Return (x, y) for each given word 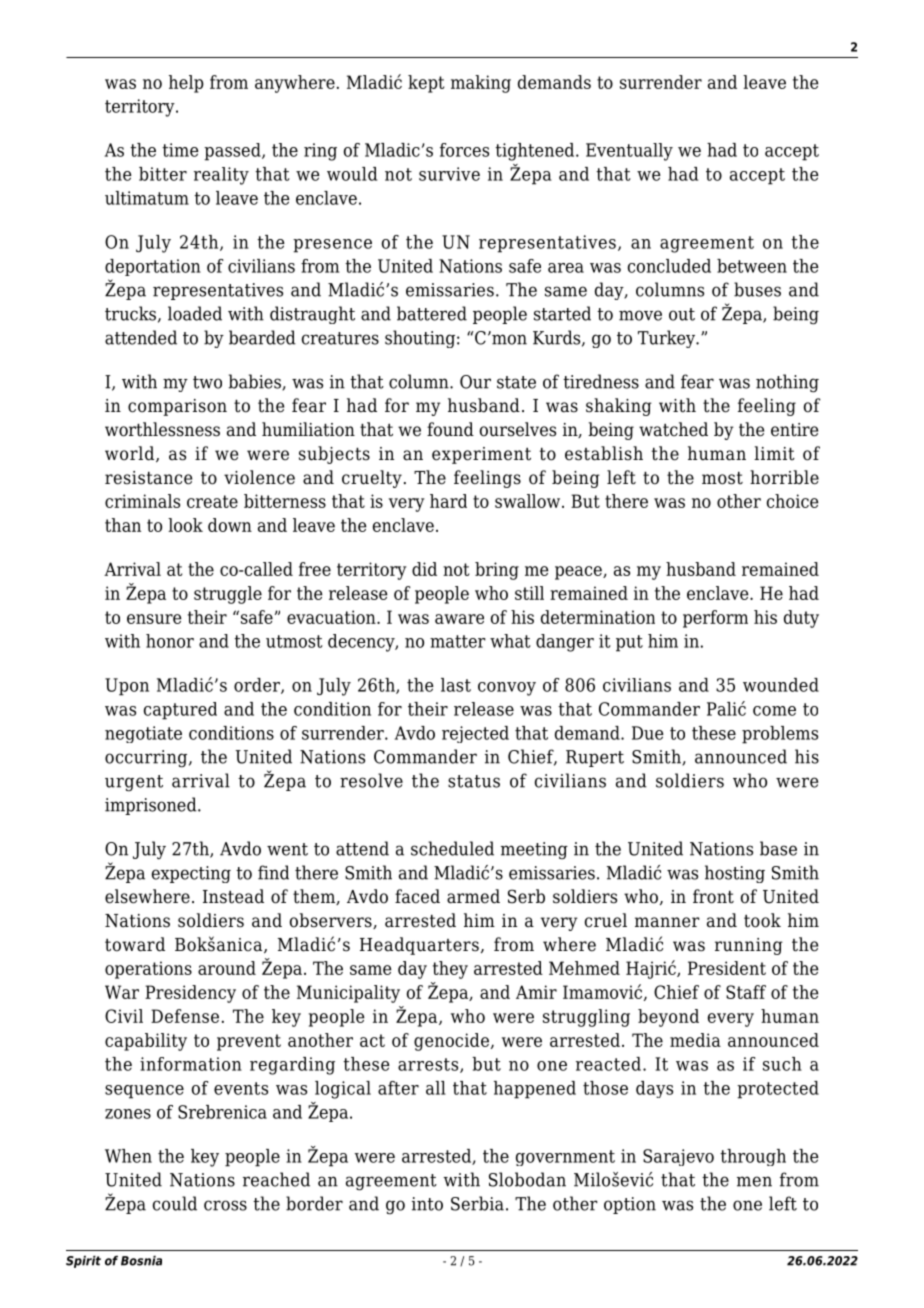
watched (673, 429)
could (175, 1203)
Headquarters (419, 946)
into (427, 1204)
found (450, 429)
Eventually (629, 152)
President (727, 968)
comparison (177, 407)
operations (148, 970)
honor (170, 641)
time (180, 150)
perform (715, 619)
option (630, 1205)
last (456, 685)
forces (464, 150)
